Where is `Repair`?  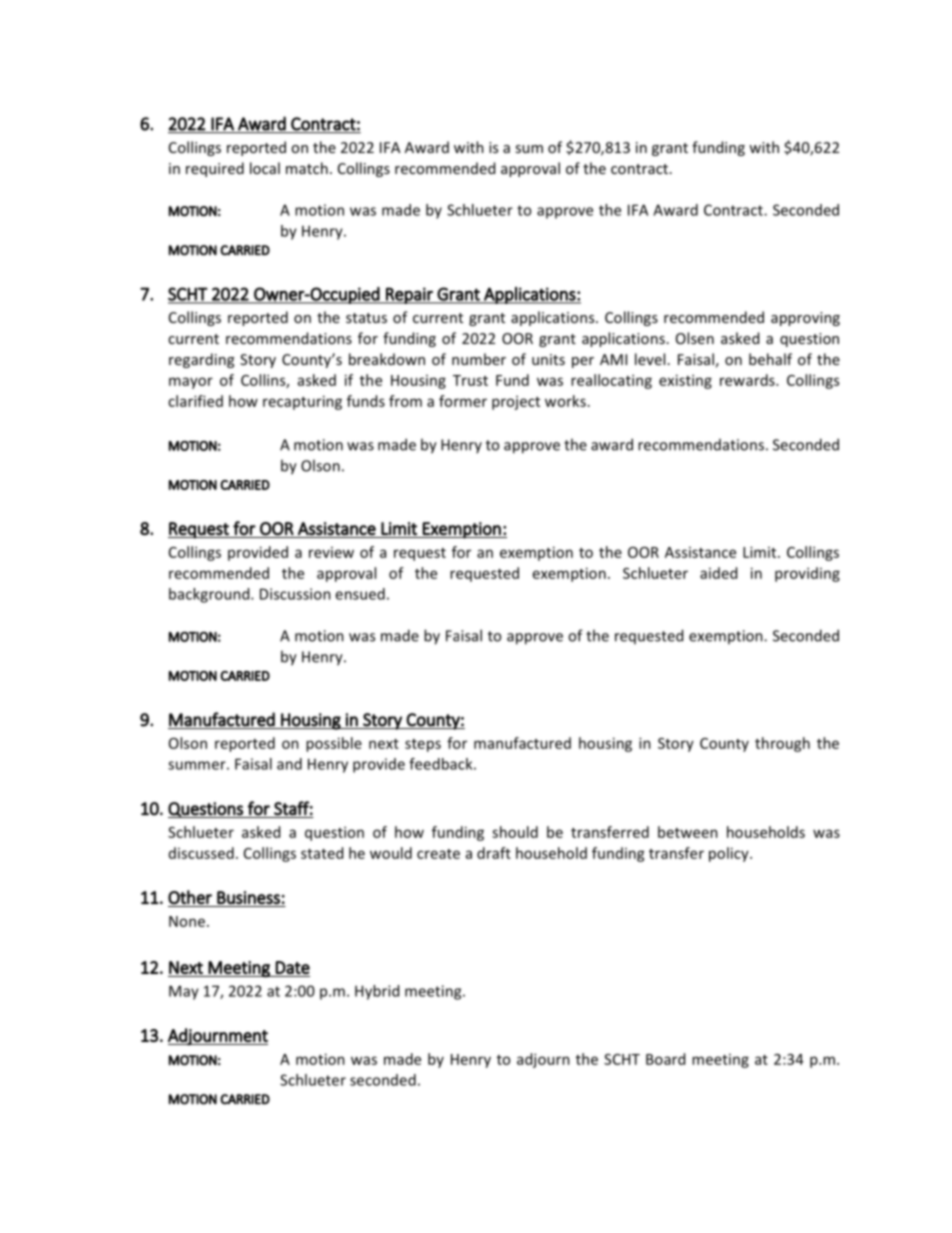 Repair is located at coordinates (409, 295).
